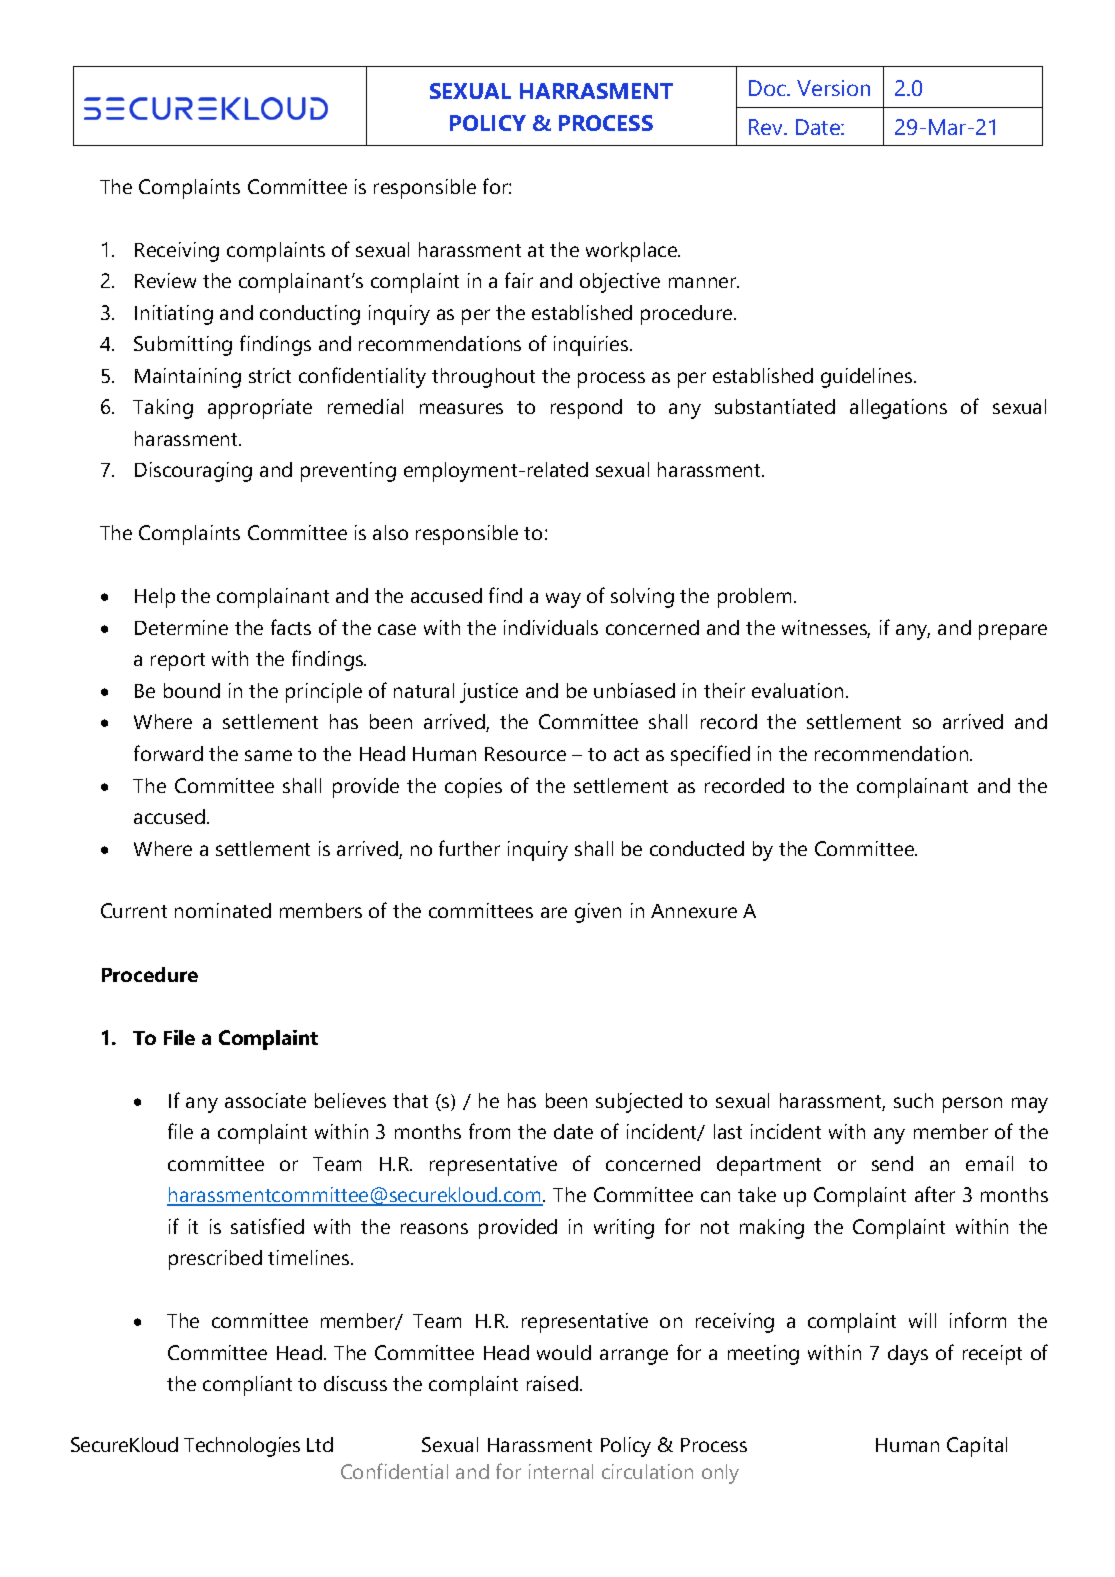 This screenshot has width=1115, height=1577. What do you see at coordinates (797, 690) in the screenshot?
I see `evaluation` at bounding box center [797, 690].
